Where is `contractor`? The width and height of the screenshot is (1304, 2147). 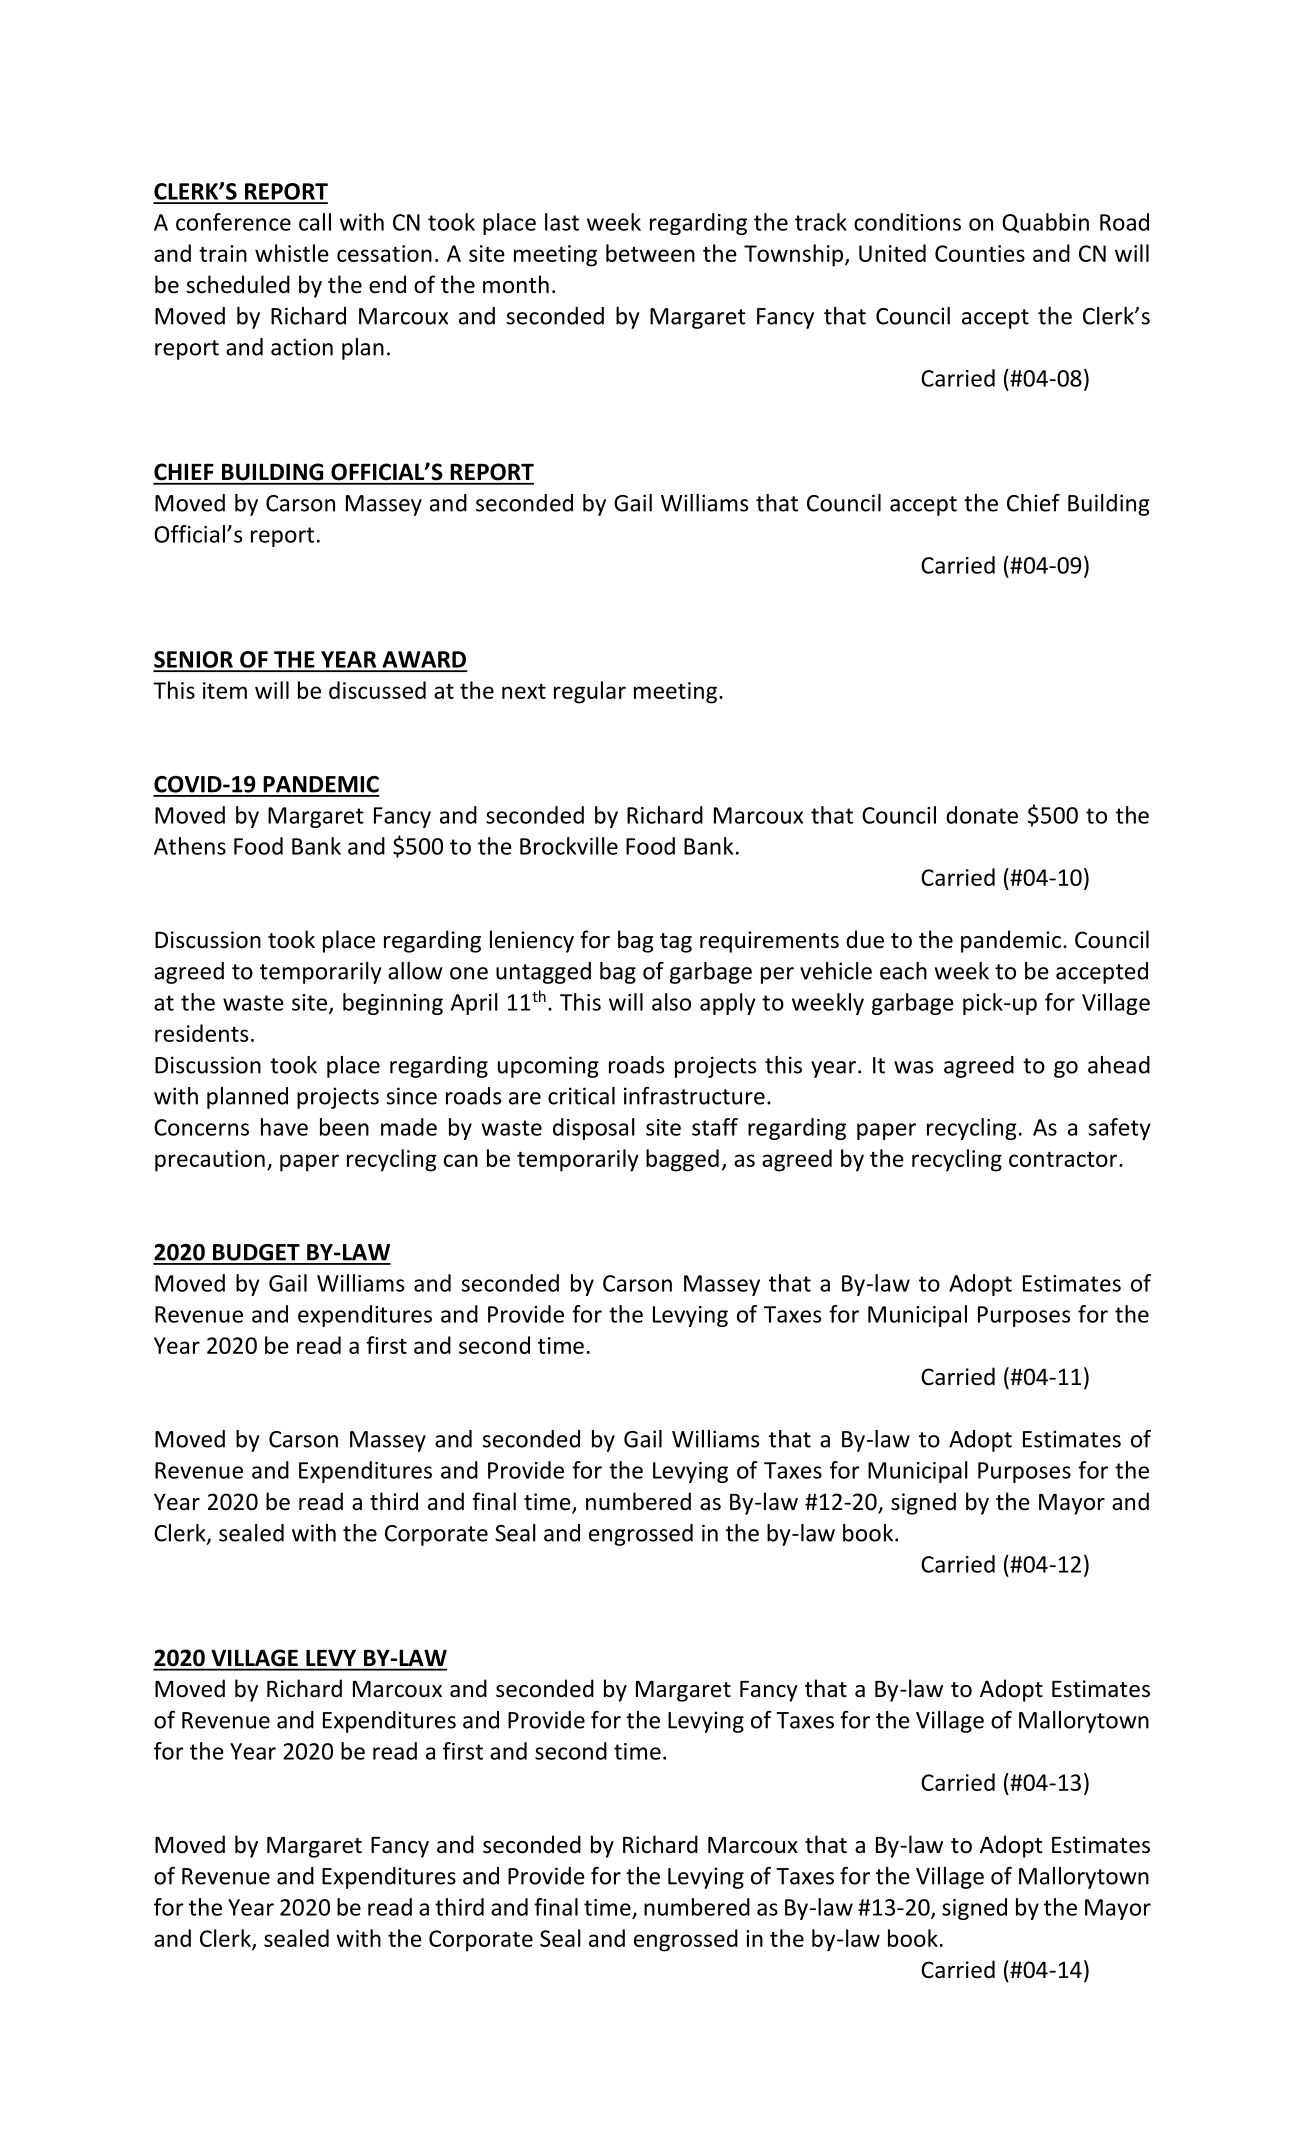
contractor is located at coordinates (1063, 1159).
